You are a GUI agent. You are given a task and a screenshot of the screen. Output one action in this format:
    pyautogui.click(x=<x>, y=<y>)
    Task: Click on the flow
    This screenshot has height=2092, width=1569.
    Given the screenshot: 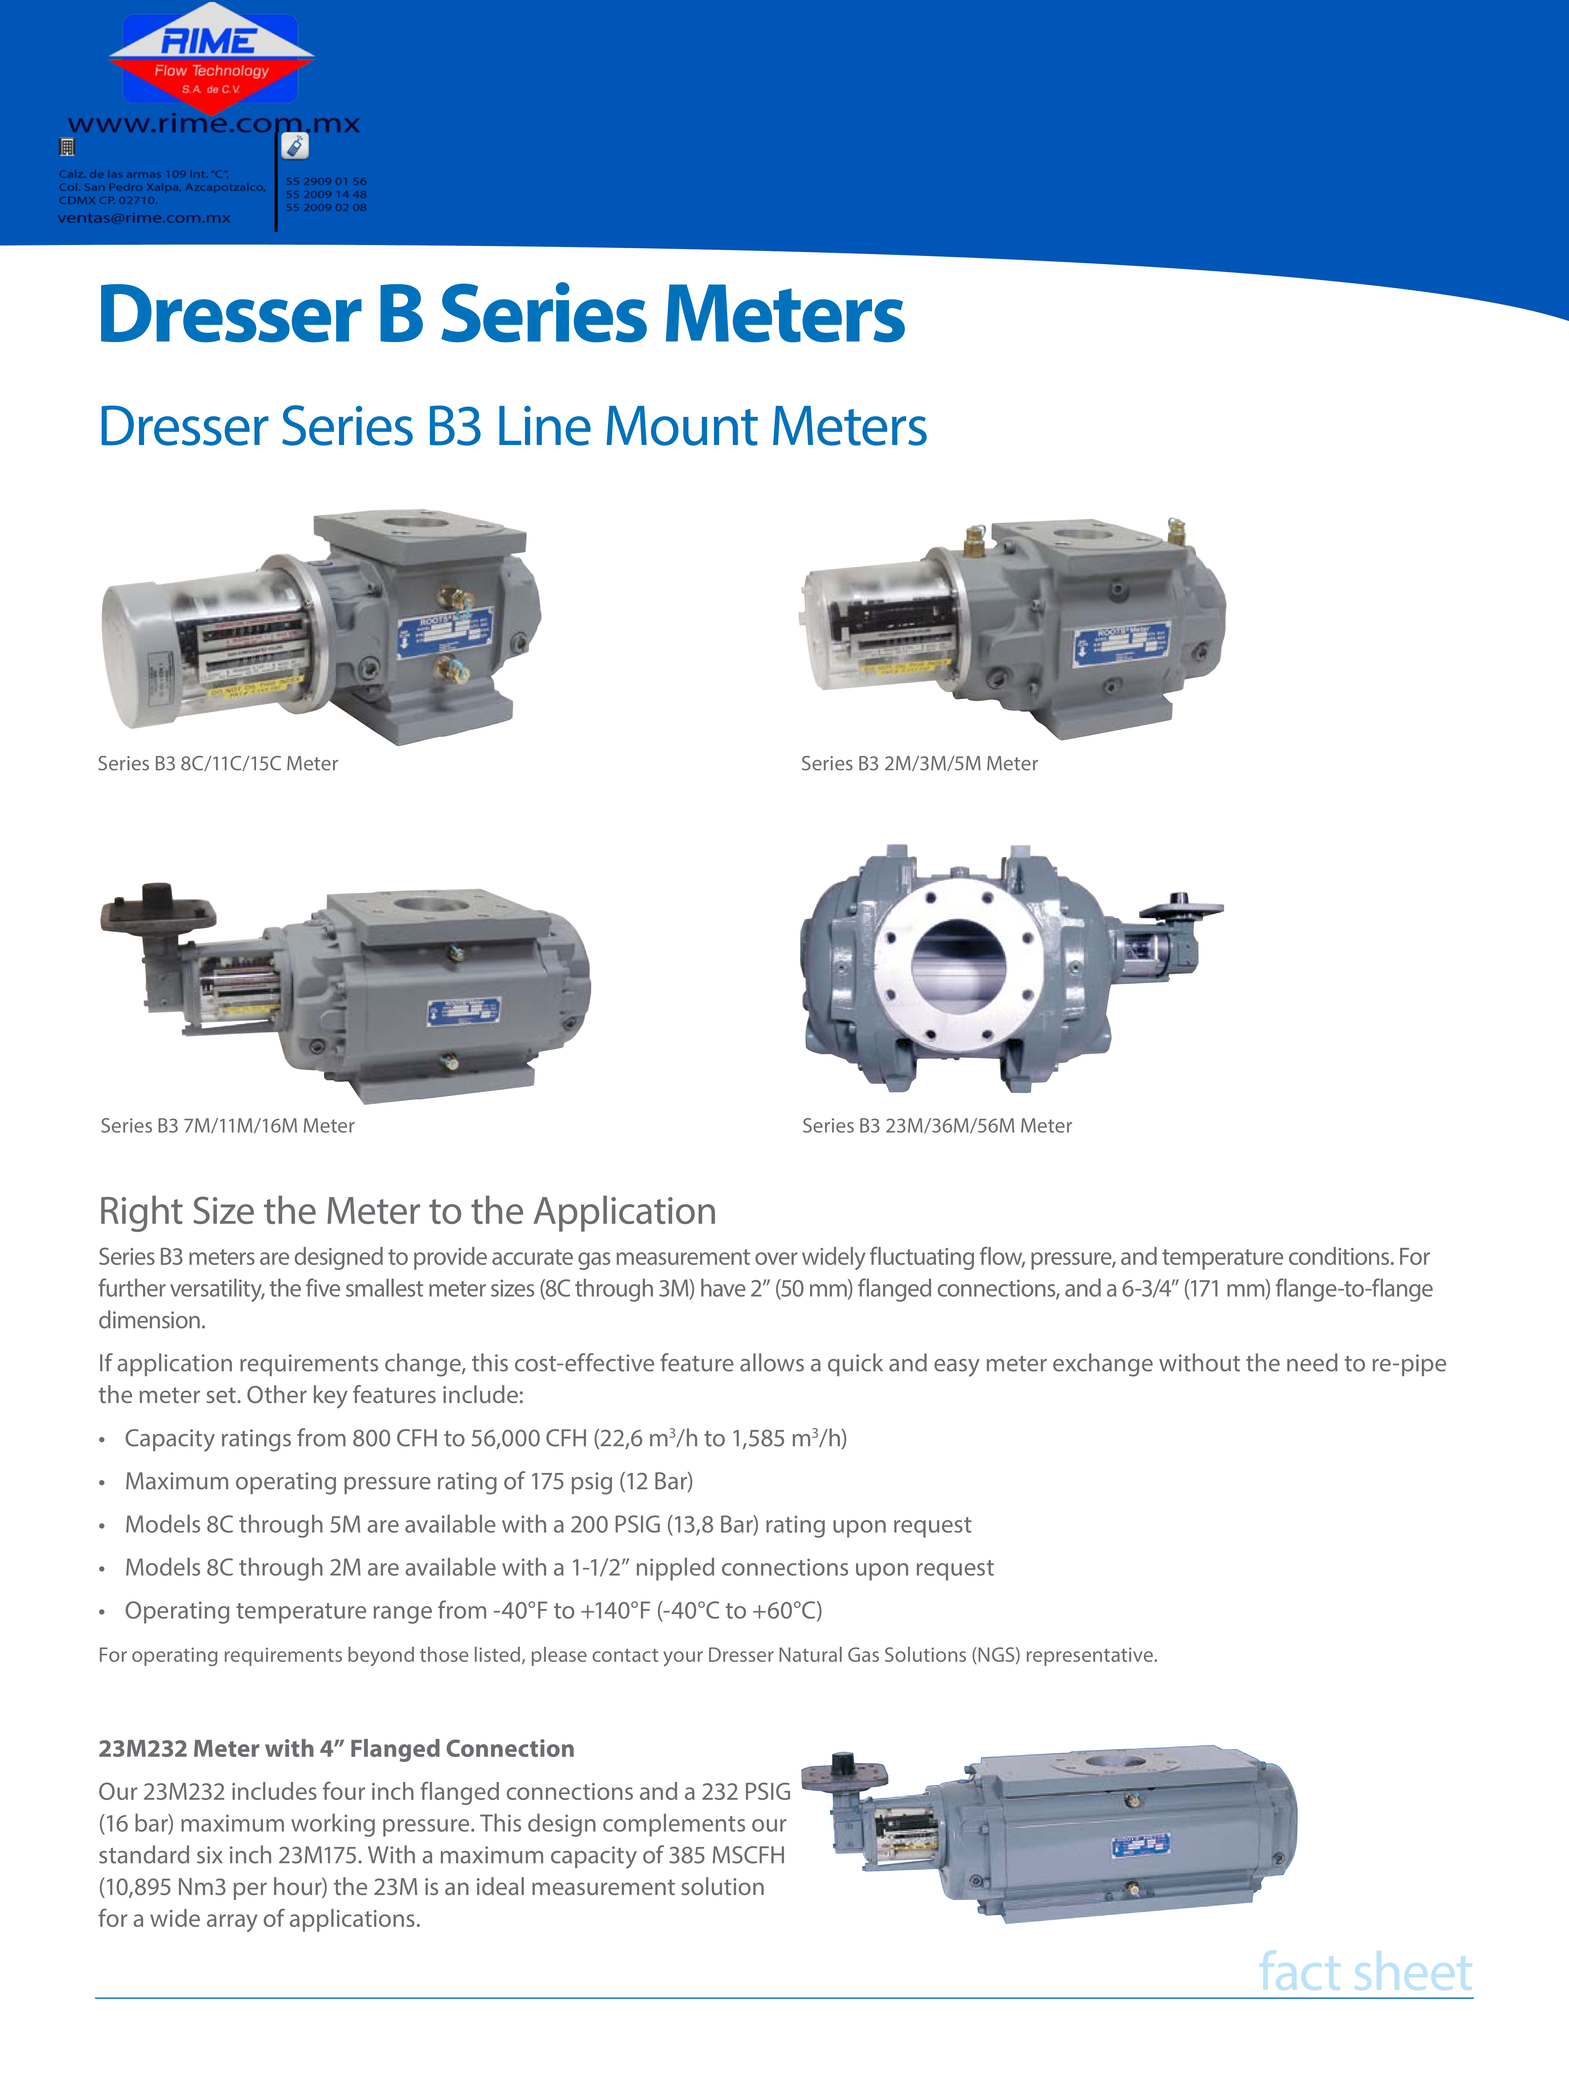 What is the action you would take?
    pyautogui.click(x=1002, y=1257)
